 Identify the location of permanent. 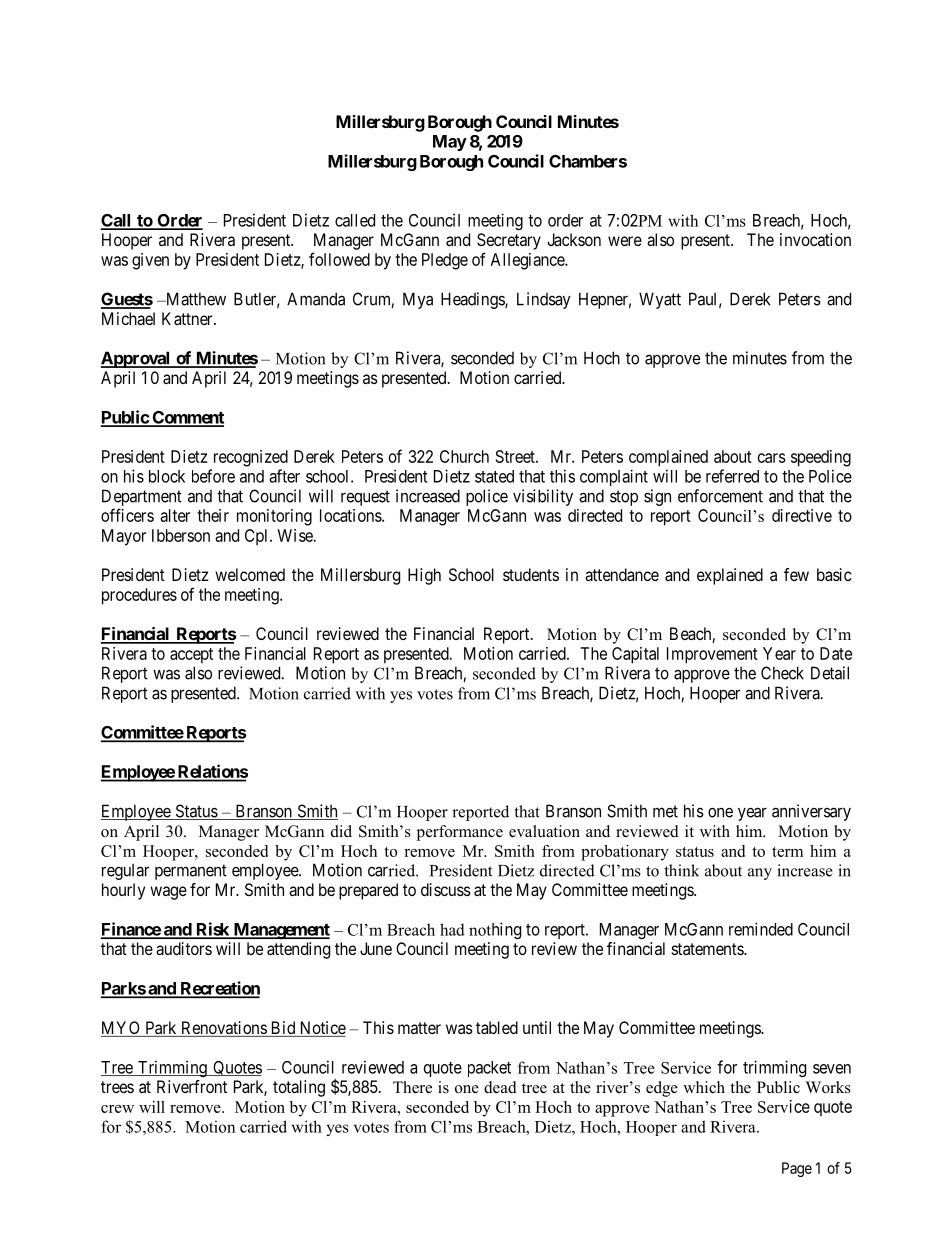
(191, 872).
